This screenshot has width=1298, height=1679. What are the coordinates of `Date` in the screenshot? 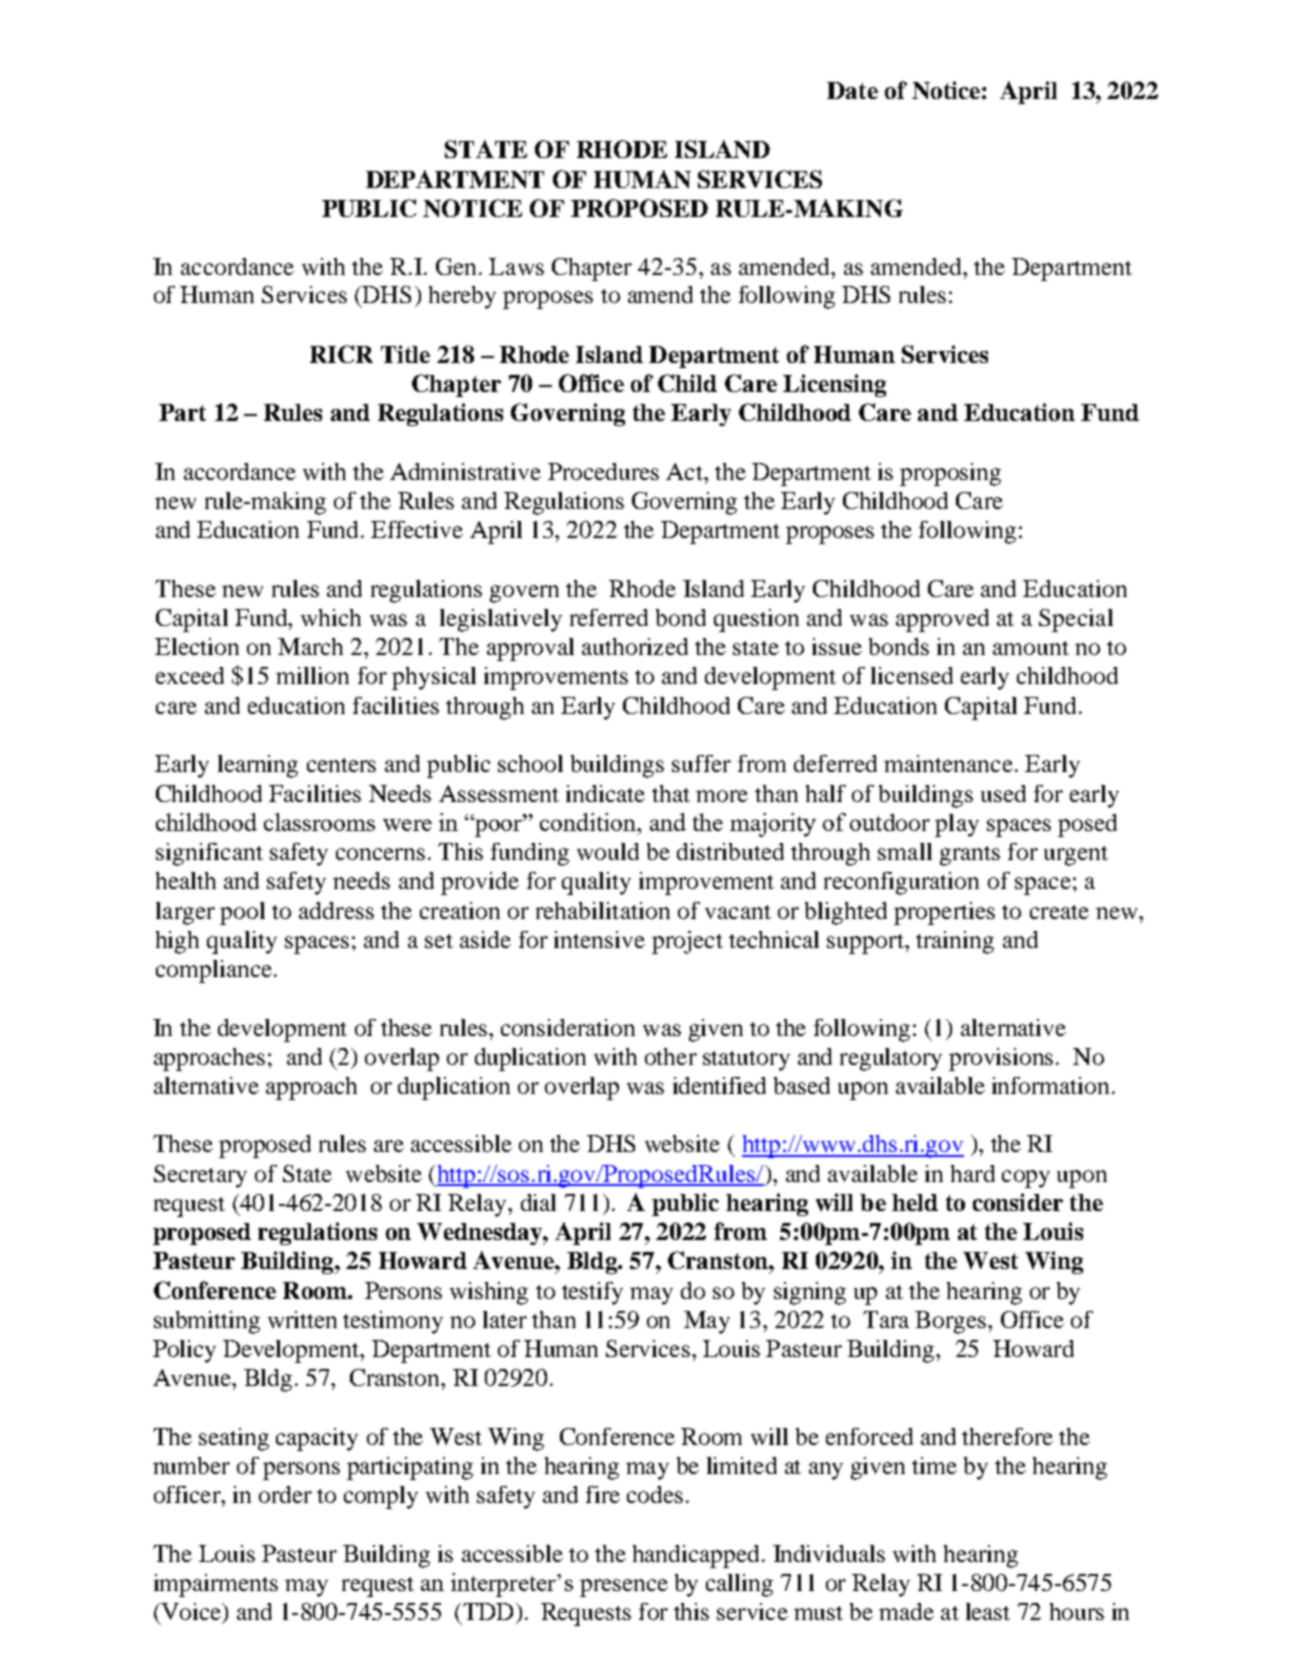 It's located at (852, 90).
